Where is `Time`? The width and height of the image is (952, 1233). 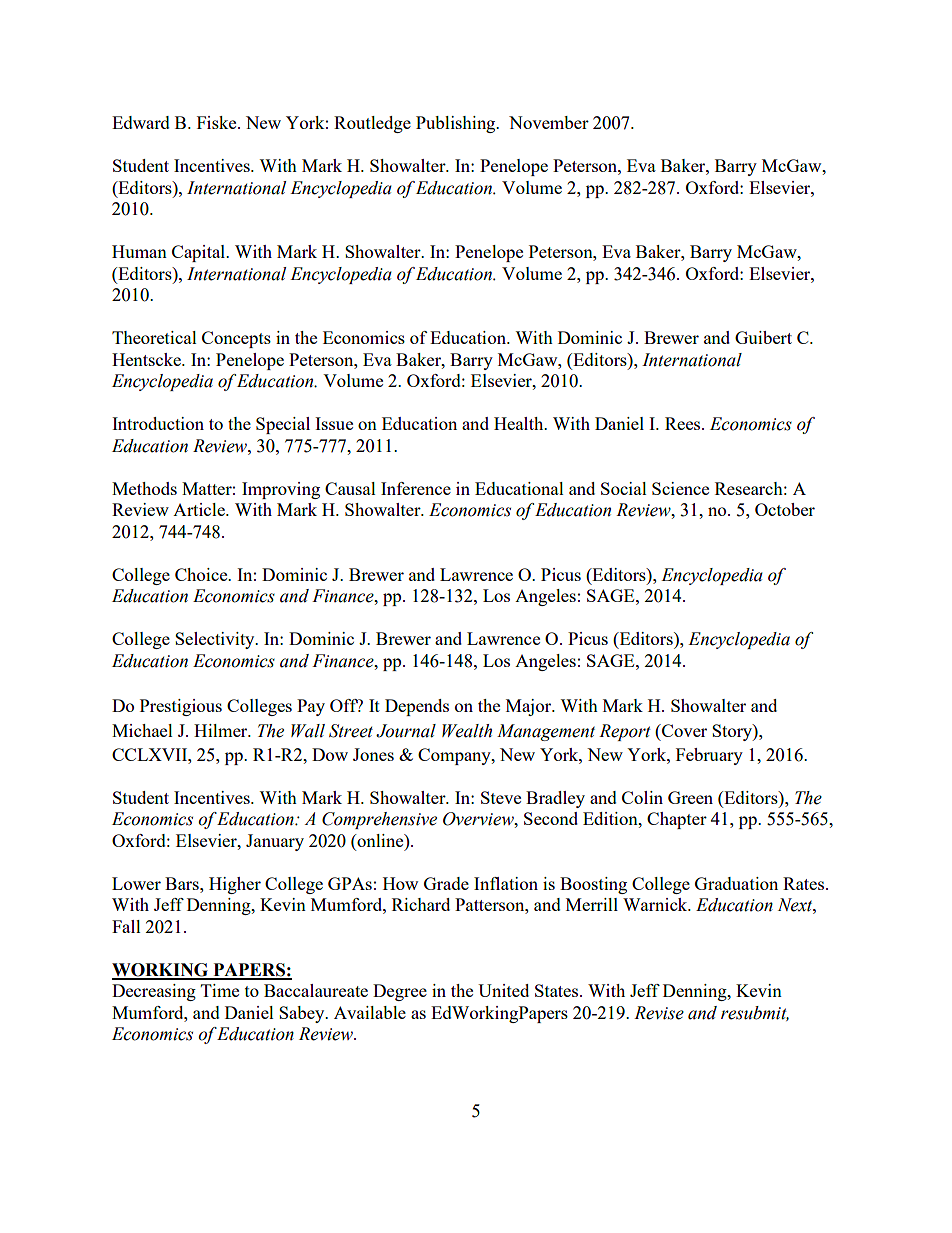 Time is located at coordinates (220, 990).
